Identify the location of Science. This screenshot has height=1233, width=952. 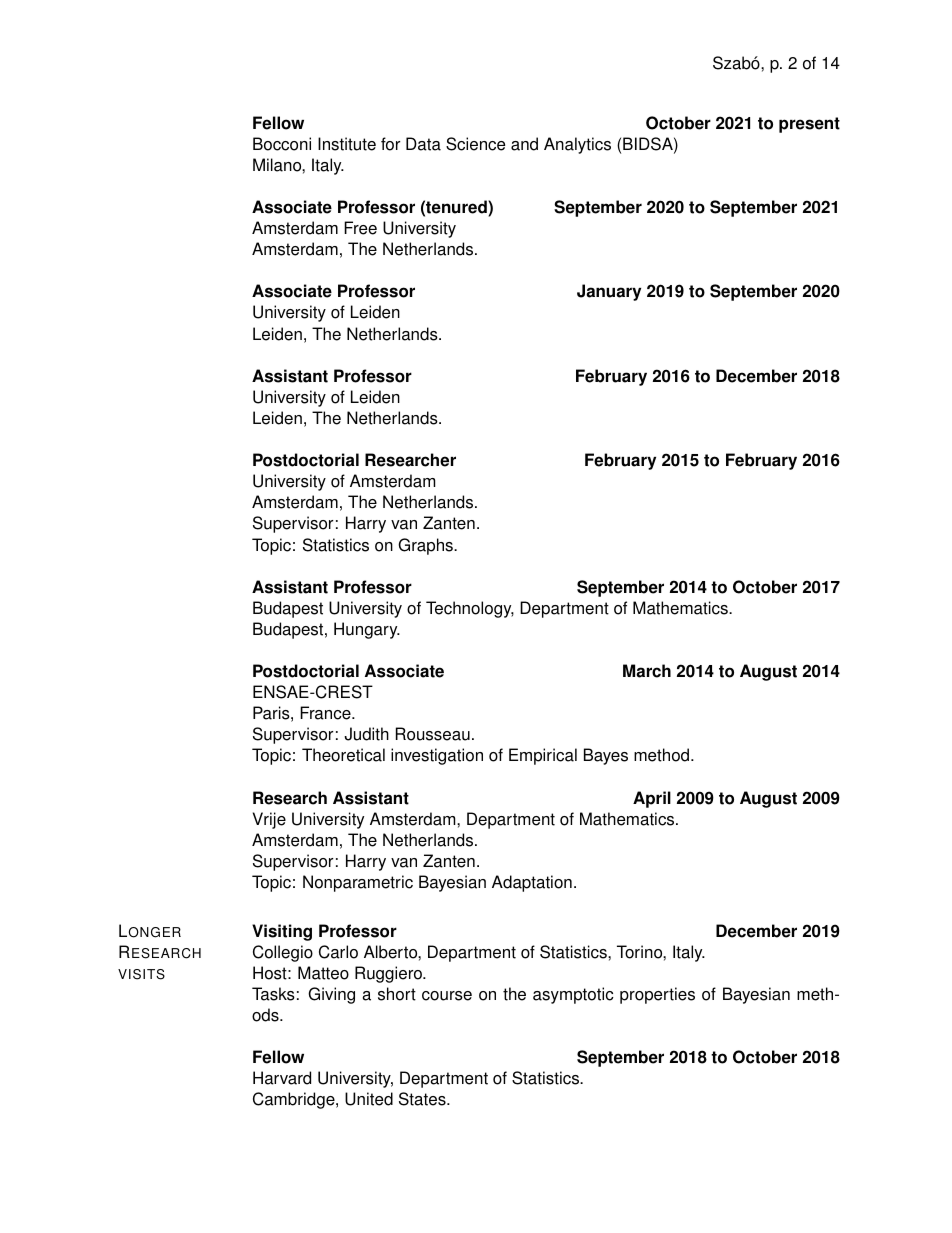
(475, 144).
